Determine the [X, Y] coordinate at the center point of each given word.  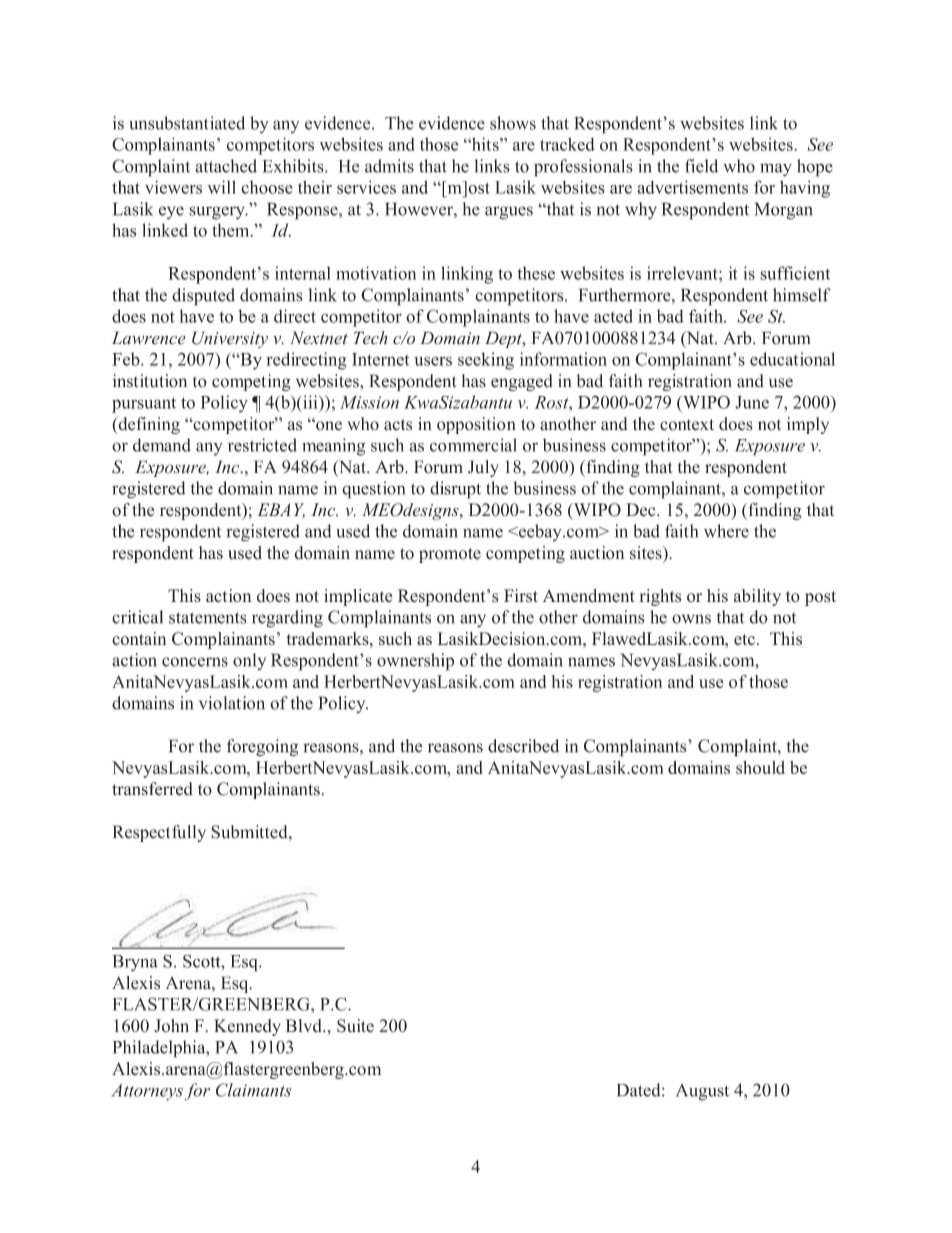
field [701, 166]
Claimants [253, 1090]
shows [513, 123]
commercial [473, 445]
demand [162, 445]
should [760, 767]
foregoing [262, 748]
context [687, 425]
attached [226, 166]
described [524, 746]
